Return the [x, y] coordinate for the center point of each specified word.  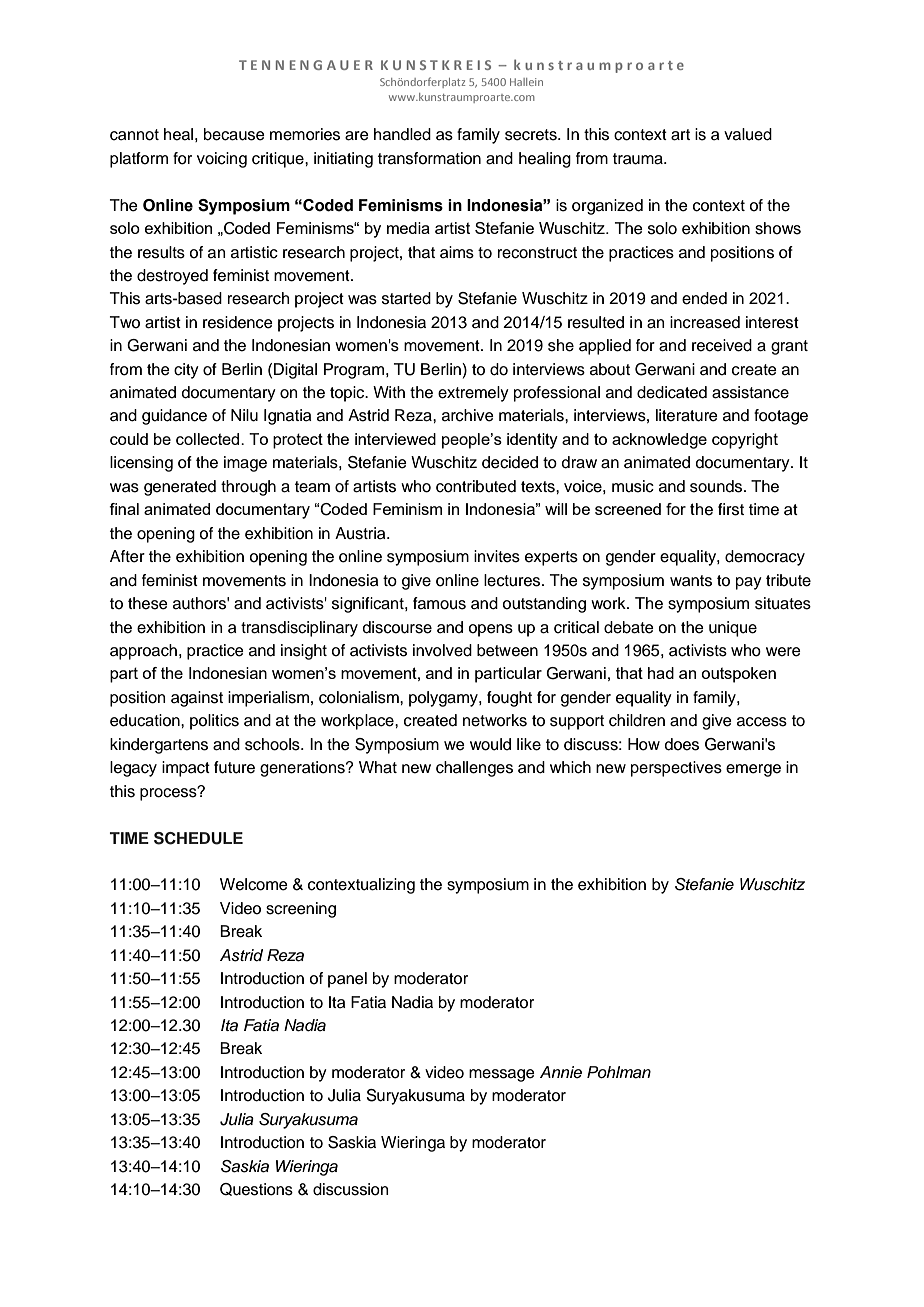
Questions [256, 1189]
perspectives [676, 769]
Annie [561, 1072]
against [197, 699]
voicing [222, 160]
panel [347, 980]
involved [442, 650]
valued [748, 134]
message [502, 1075]
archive [468, 415]
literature [687, 415]
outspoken [738, 675]
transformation [429, 158]
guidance [174, 417]
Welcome [254, 884]
